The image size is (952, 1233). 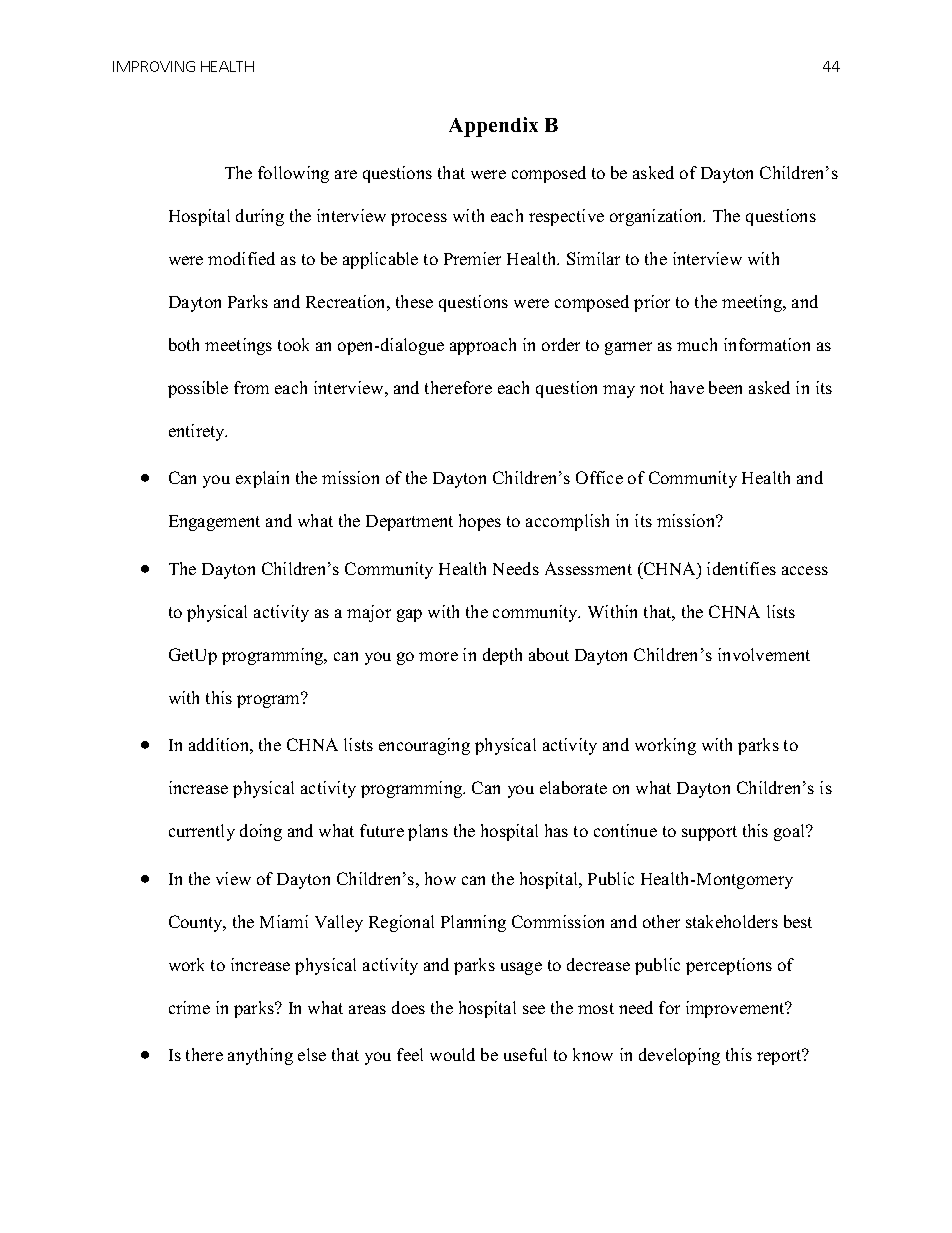 What do you see at coordinates (184, 344) in the screenshot?
I see `both` at bounding box center [184, 344].
